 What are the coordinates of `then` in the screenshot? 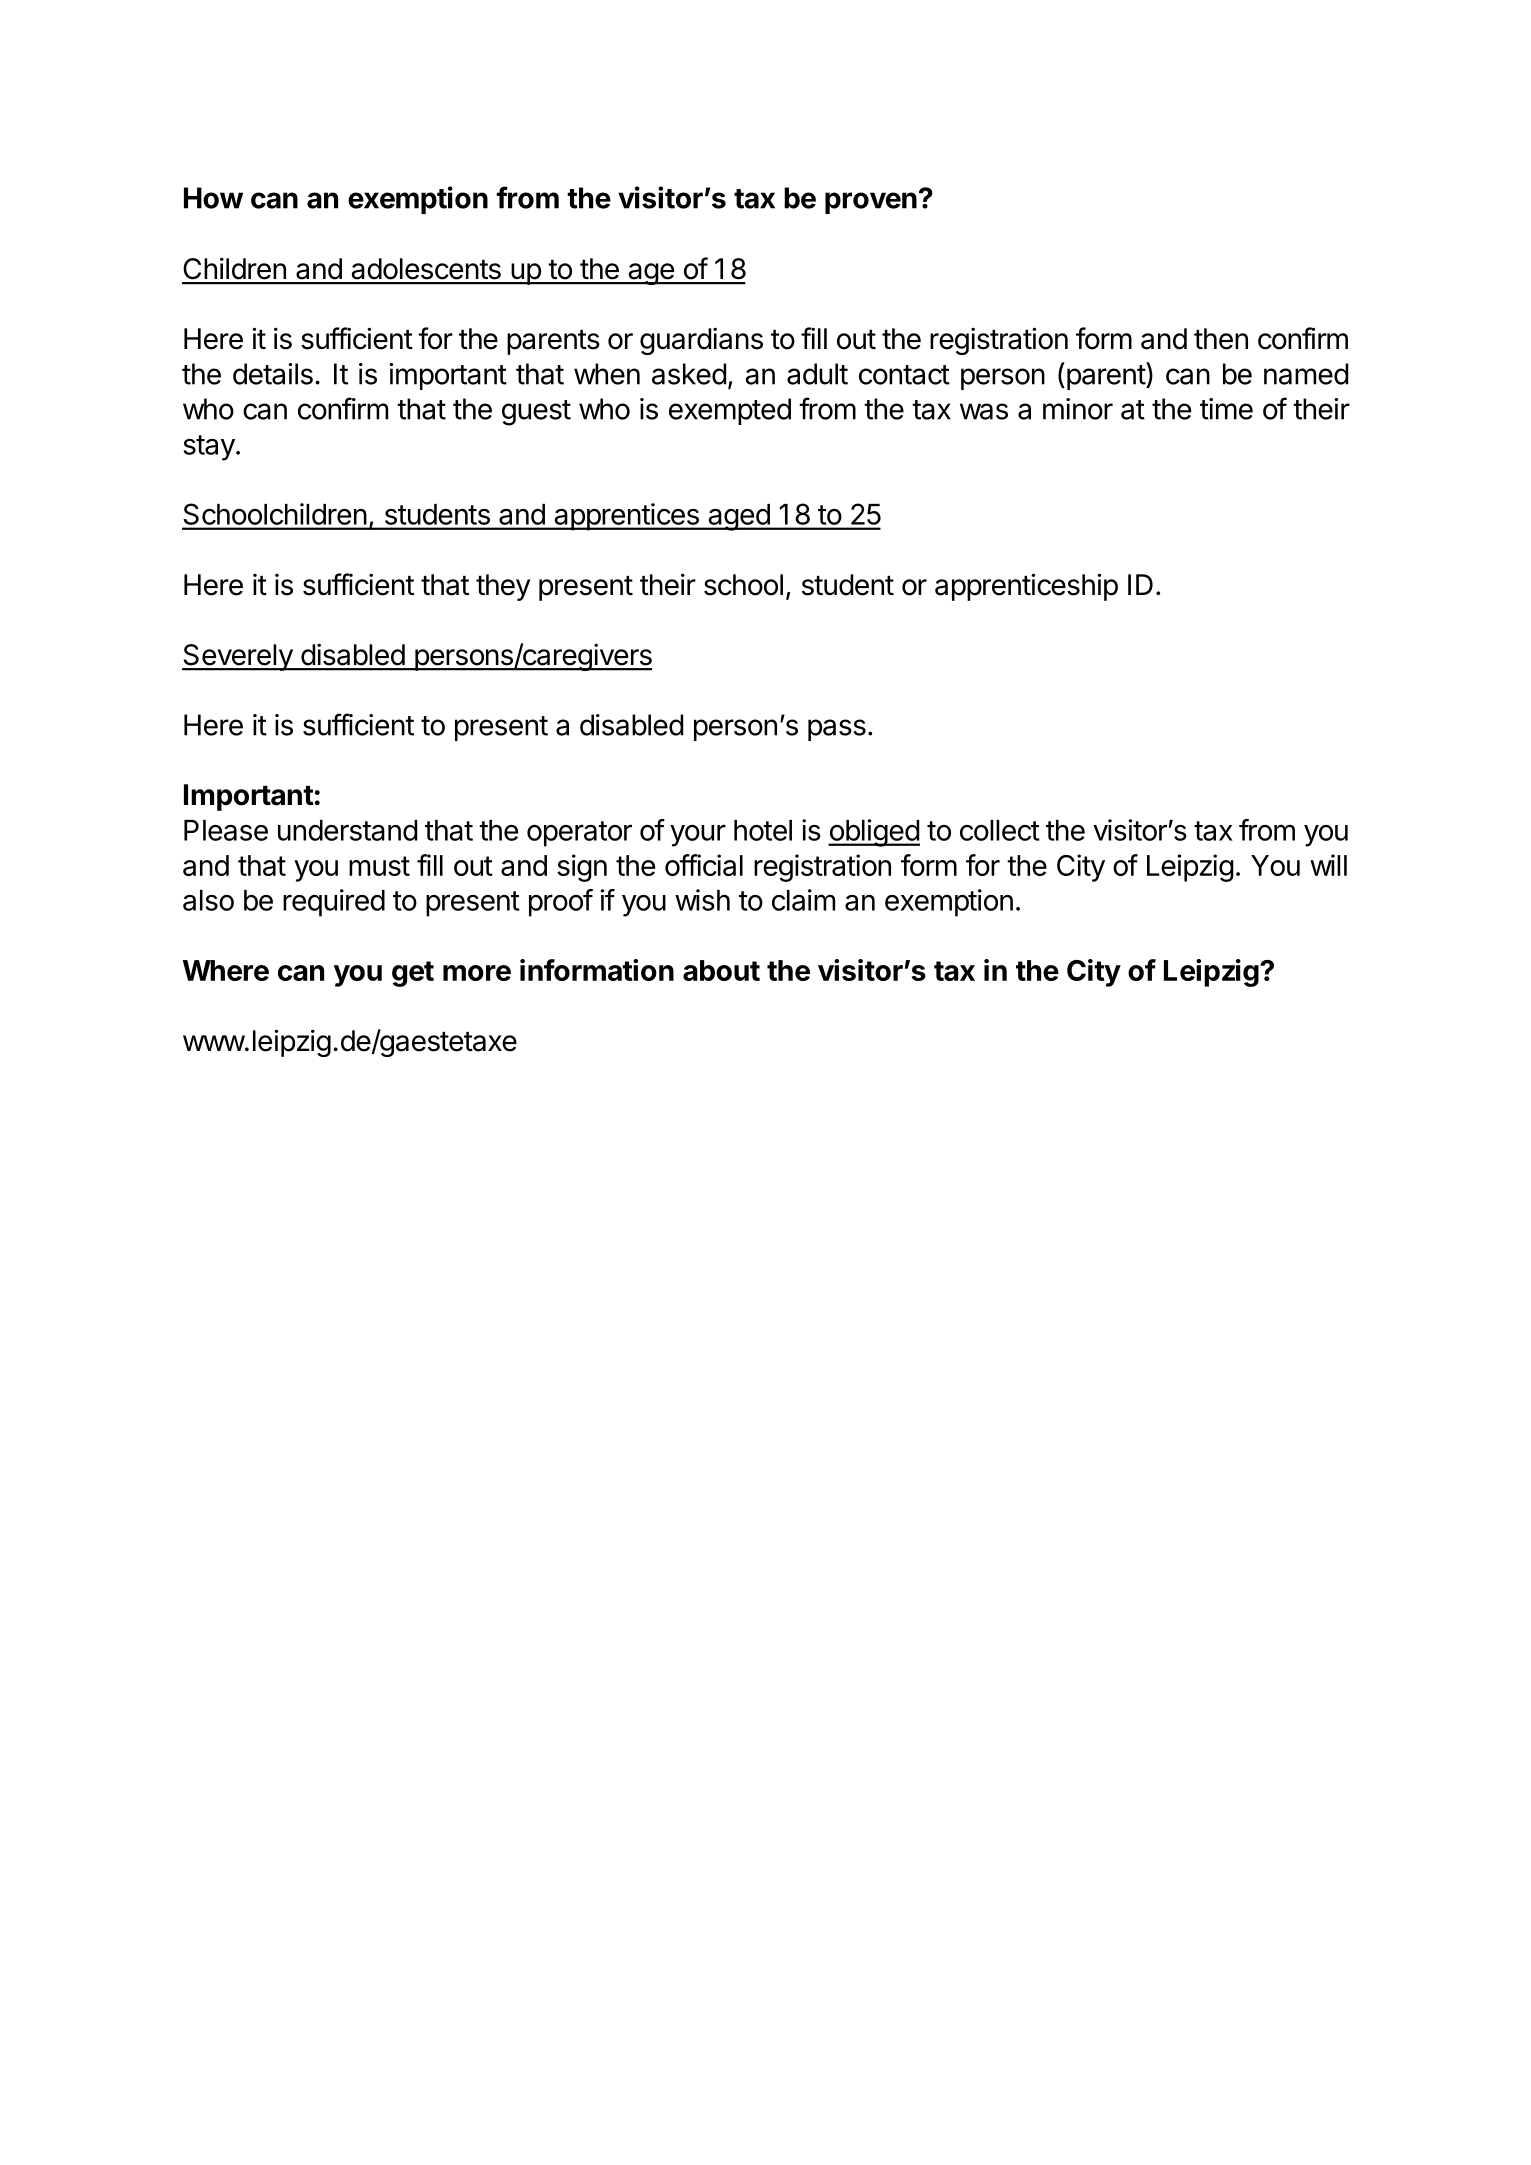 It's located at (1221, 339).
